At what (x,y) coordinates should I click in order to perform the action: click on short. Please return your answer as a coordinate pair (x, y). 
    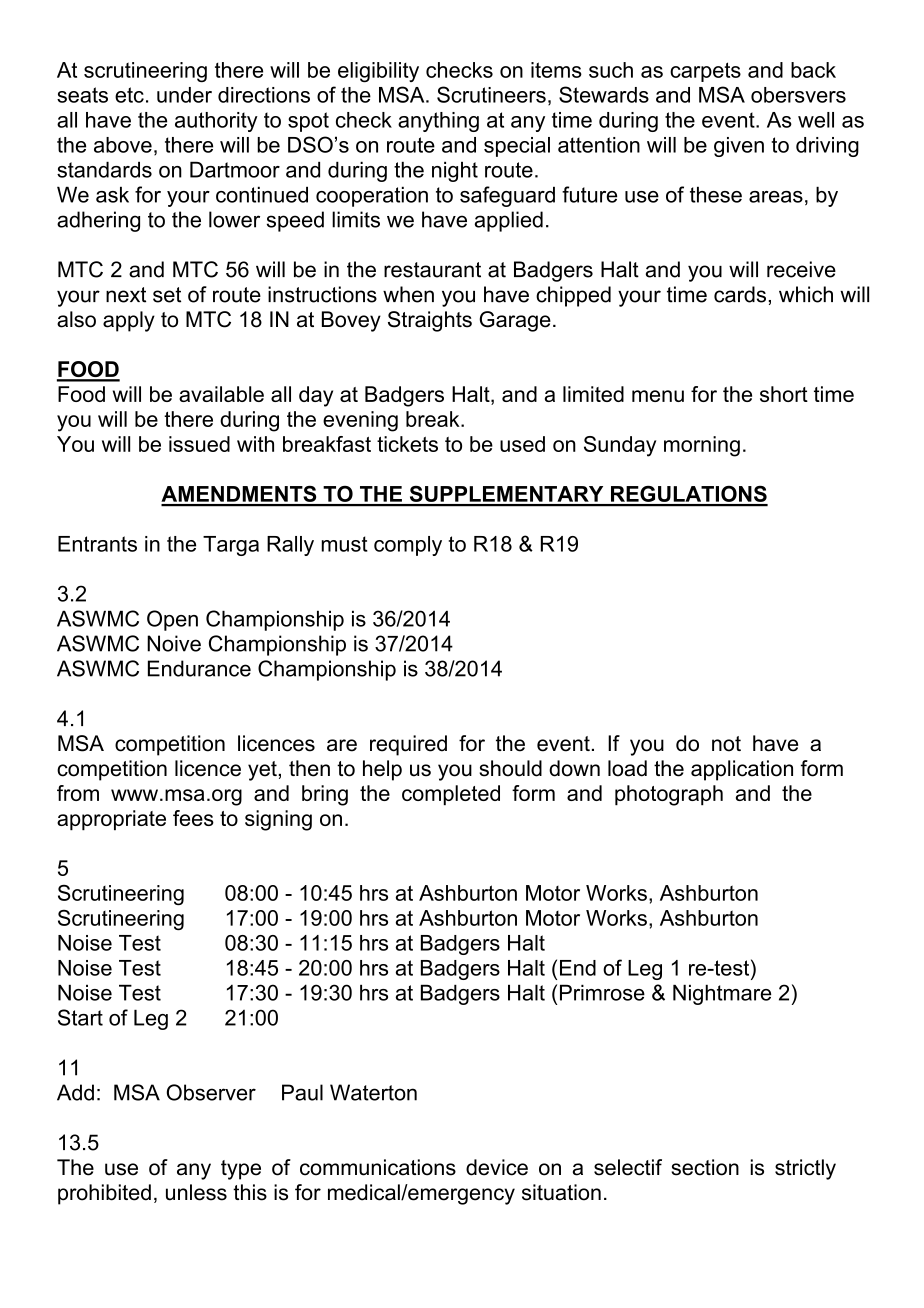
    Looking at the image, I should click on (784, 394).
